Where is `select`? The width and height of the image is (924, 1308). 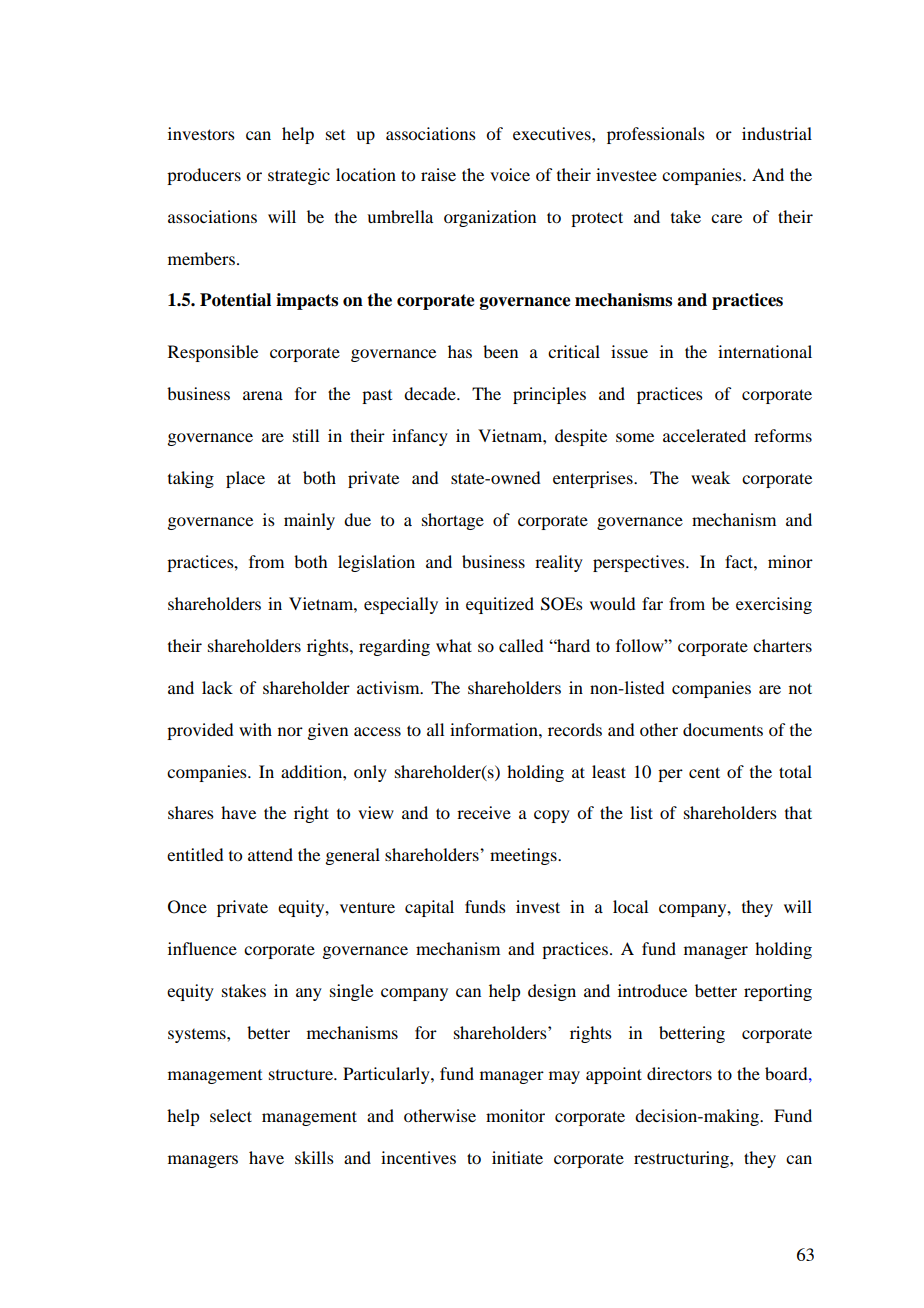 select is located at coordinates (231, 1115).
